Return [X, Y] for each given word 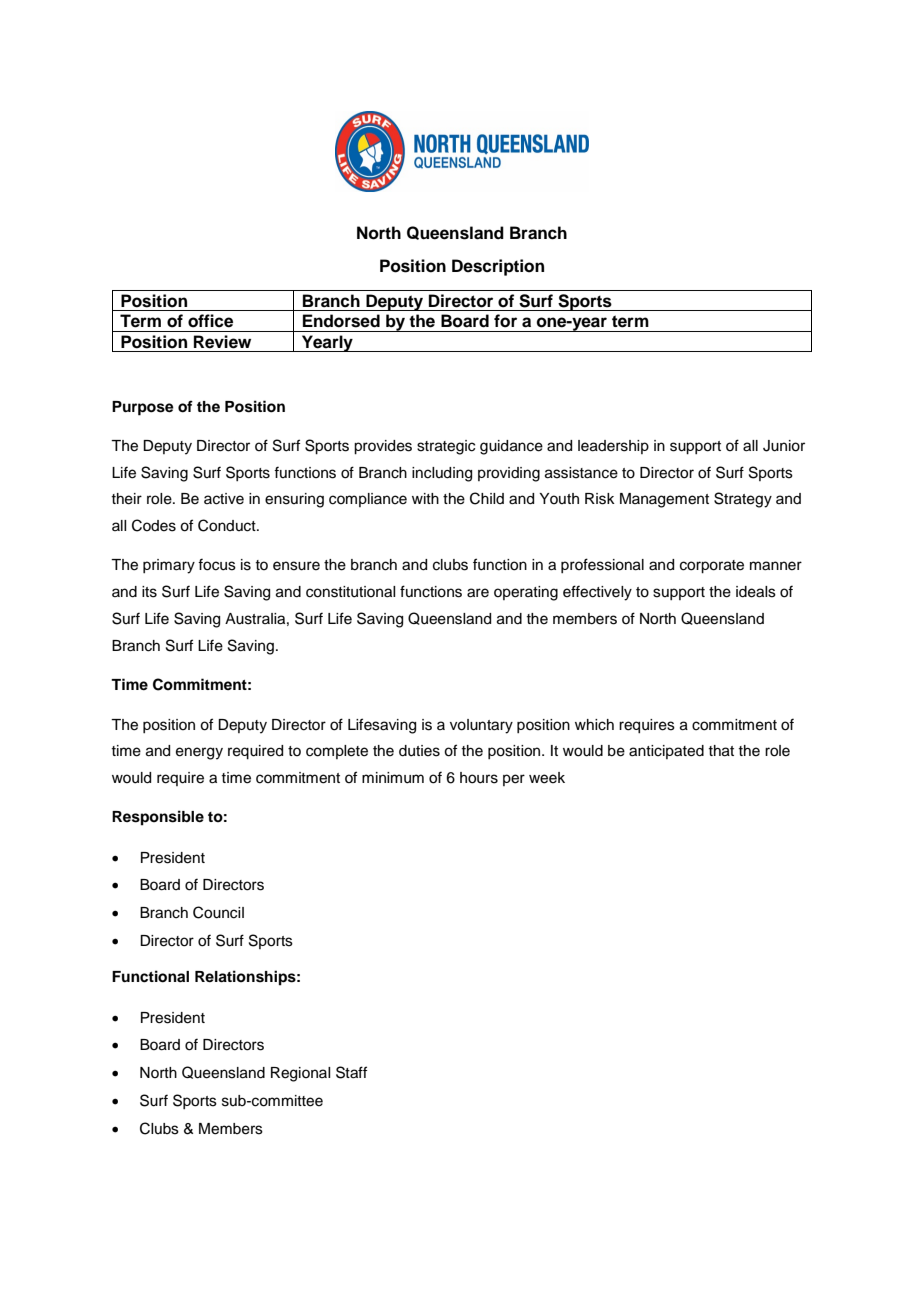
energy [199, 753]
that [721, 751]
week [547, 778]
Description [498, 267]
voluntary [481, 726]
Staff [351, 1072]
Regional [300, 1074]
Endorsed [341, 321]
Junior [784, 446]
